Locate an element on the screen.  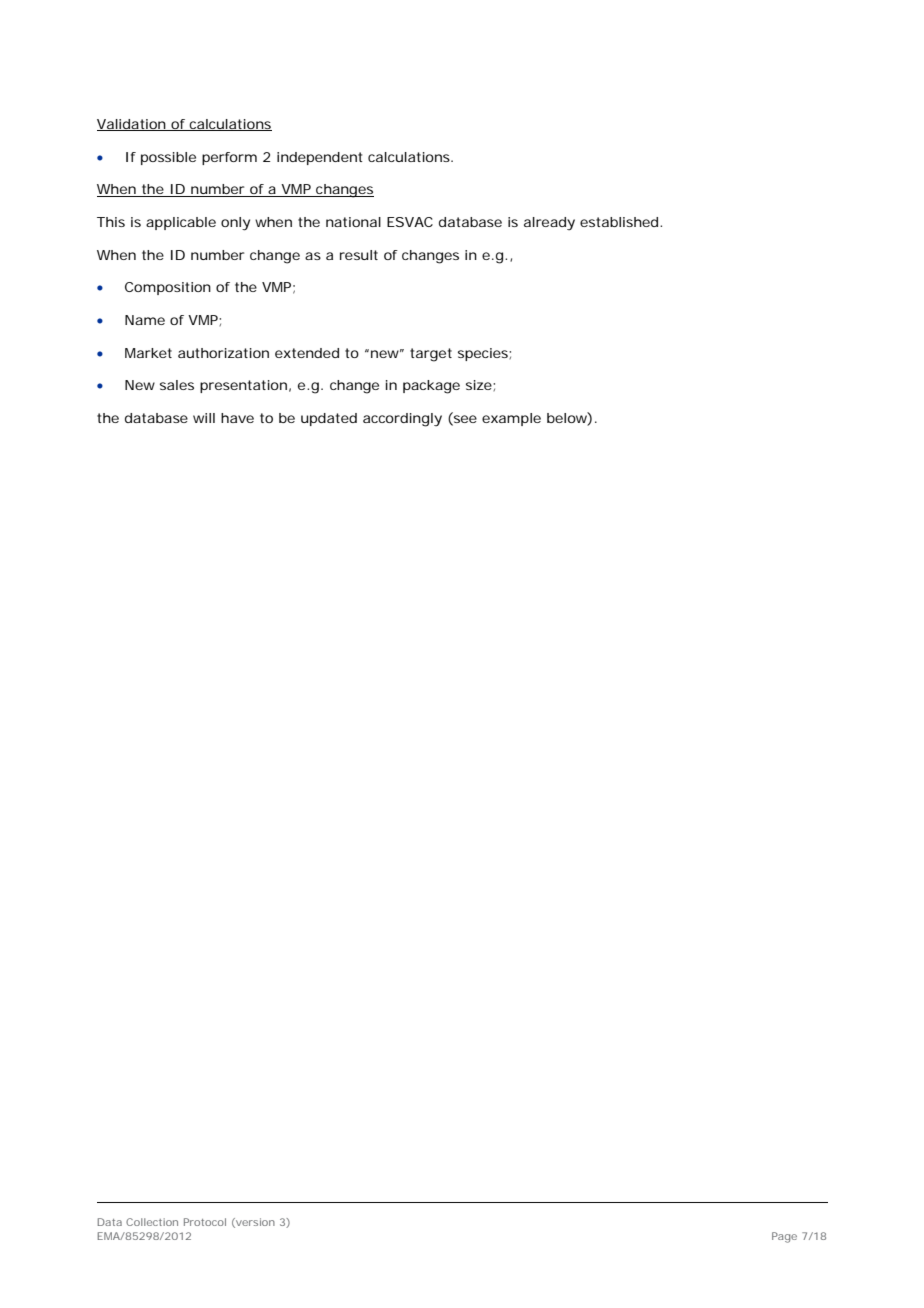
package is located at coordinates (431, 387).
